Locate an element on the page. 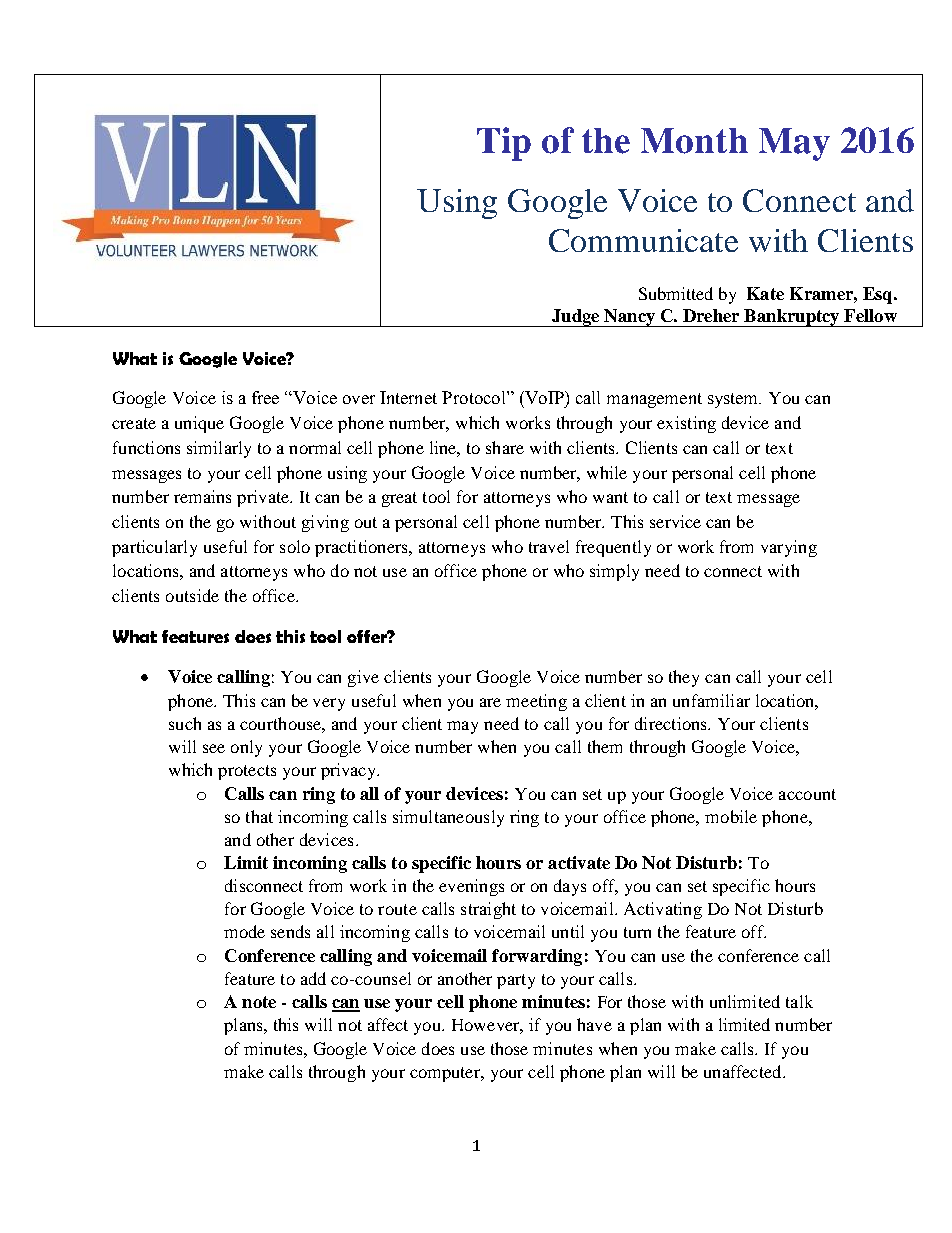  Protocol is located at coordinates (475, 397).
